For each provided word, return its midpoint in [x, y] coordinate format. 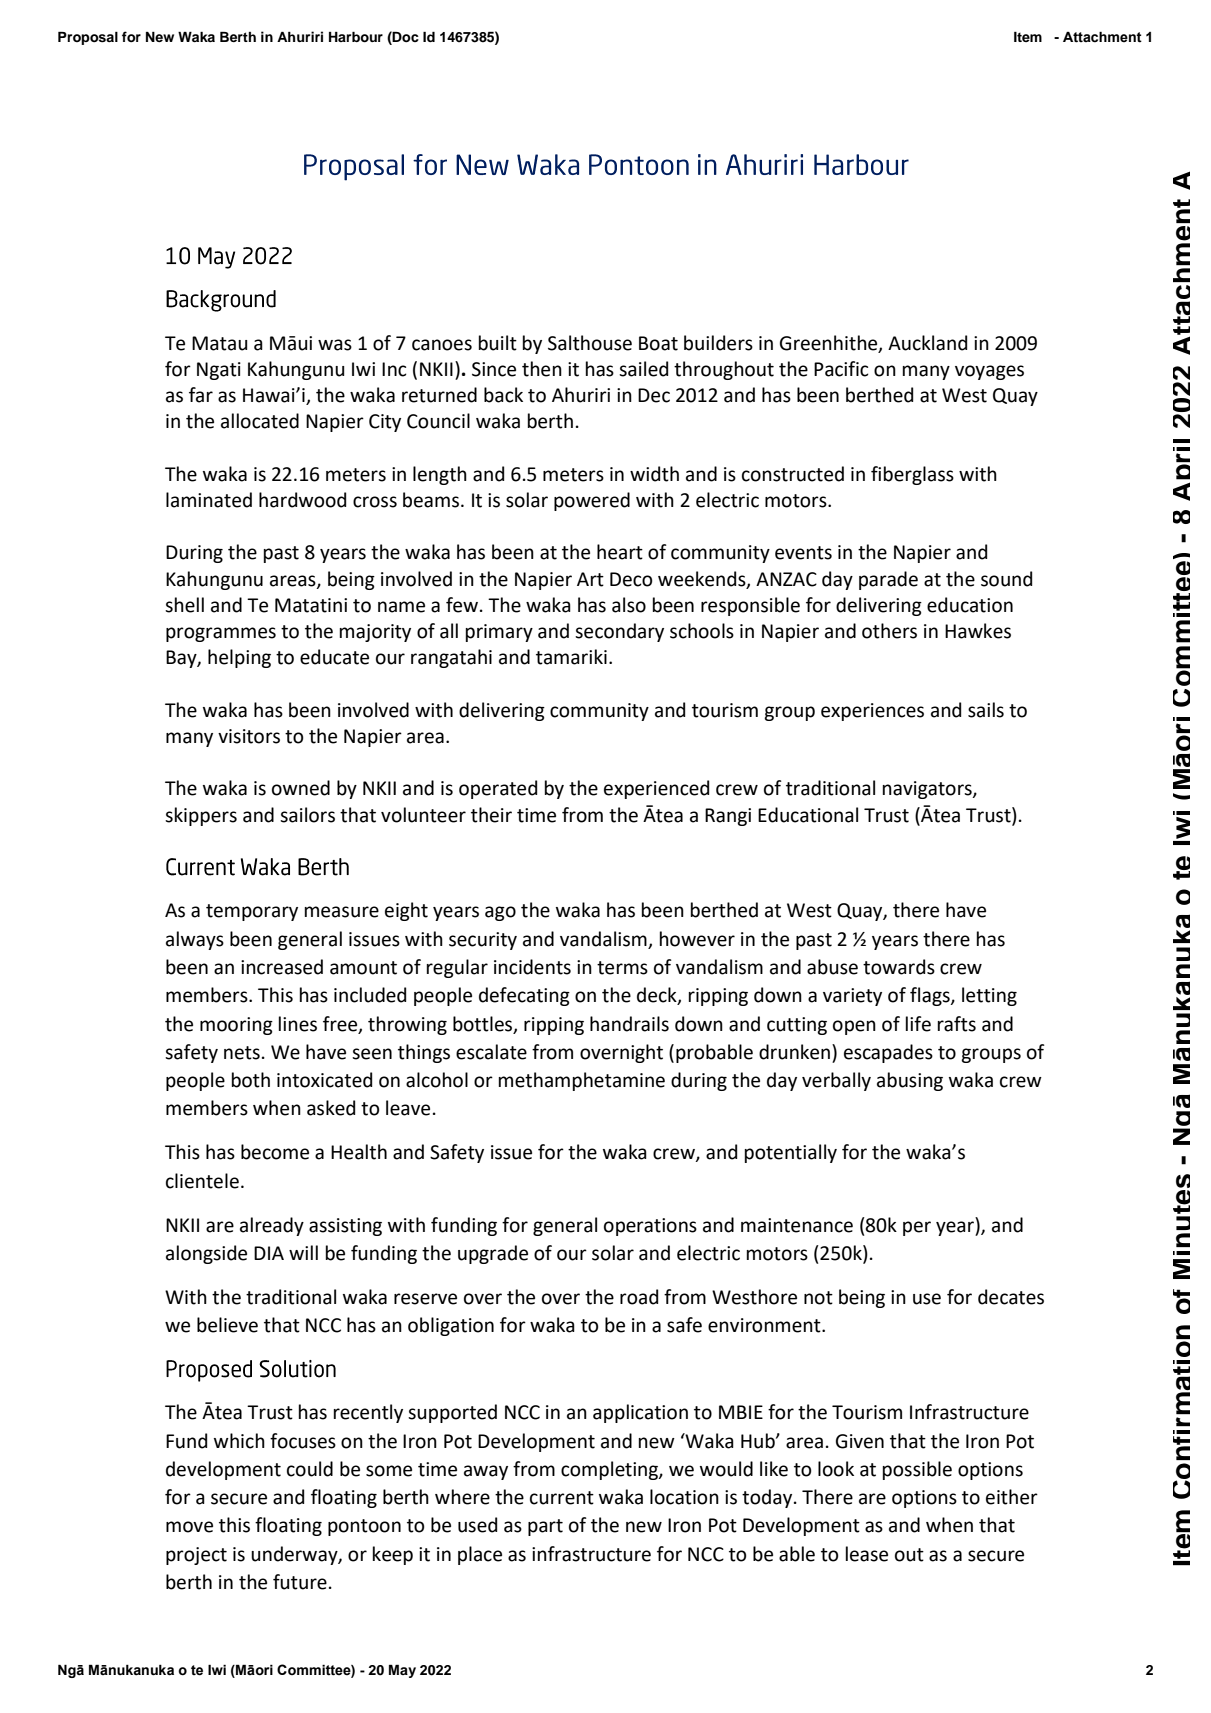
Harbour [356, 37]
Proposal [88, 38]
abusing [910, 1081]
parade [888, 580]
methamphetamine [582, 1081]
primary [499, 633]
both [251, 1080]
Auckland [927, 343]
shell [184, 605]
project [196, 1556]
